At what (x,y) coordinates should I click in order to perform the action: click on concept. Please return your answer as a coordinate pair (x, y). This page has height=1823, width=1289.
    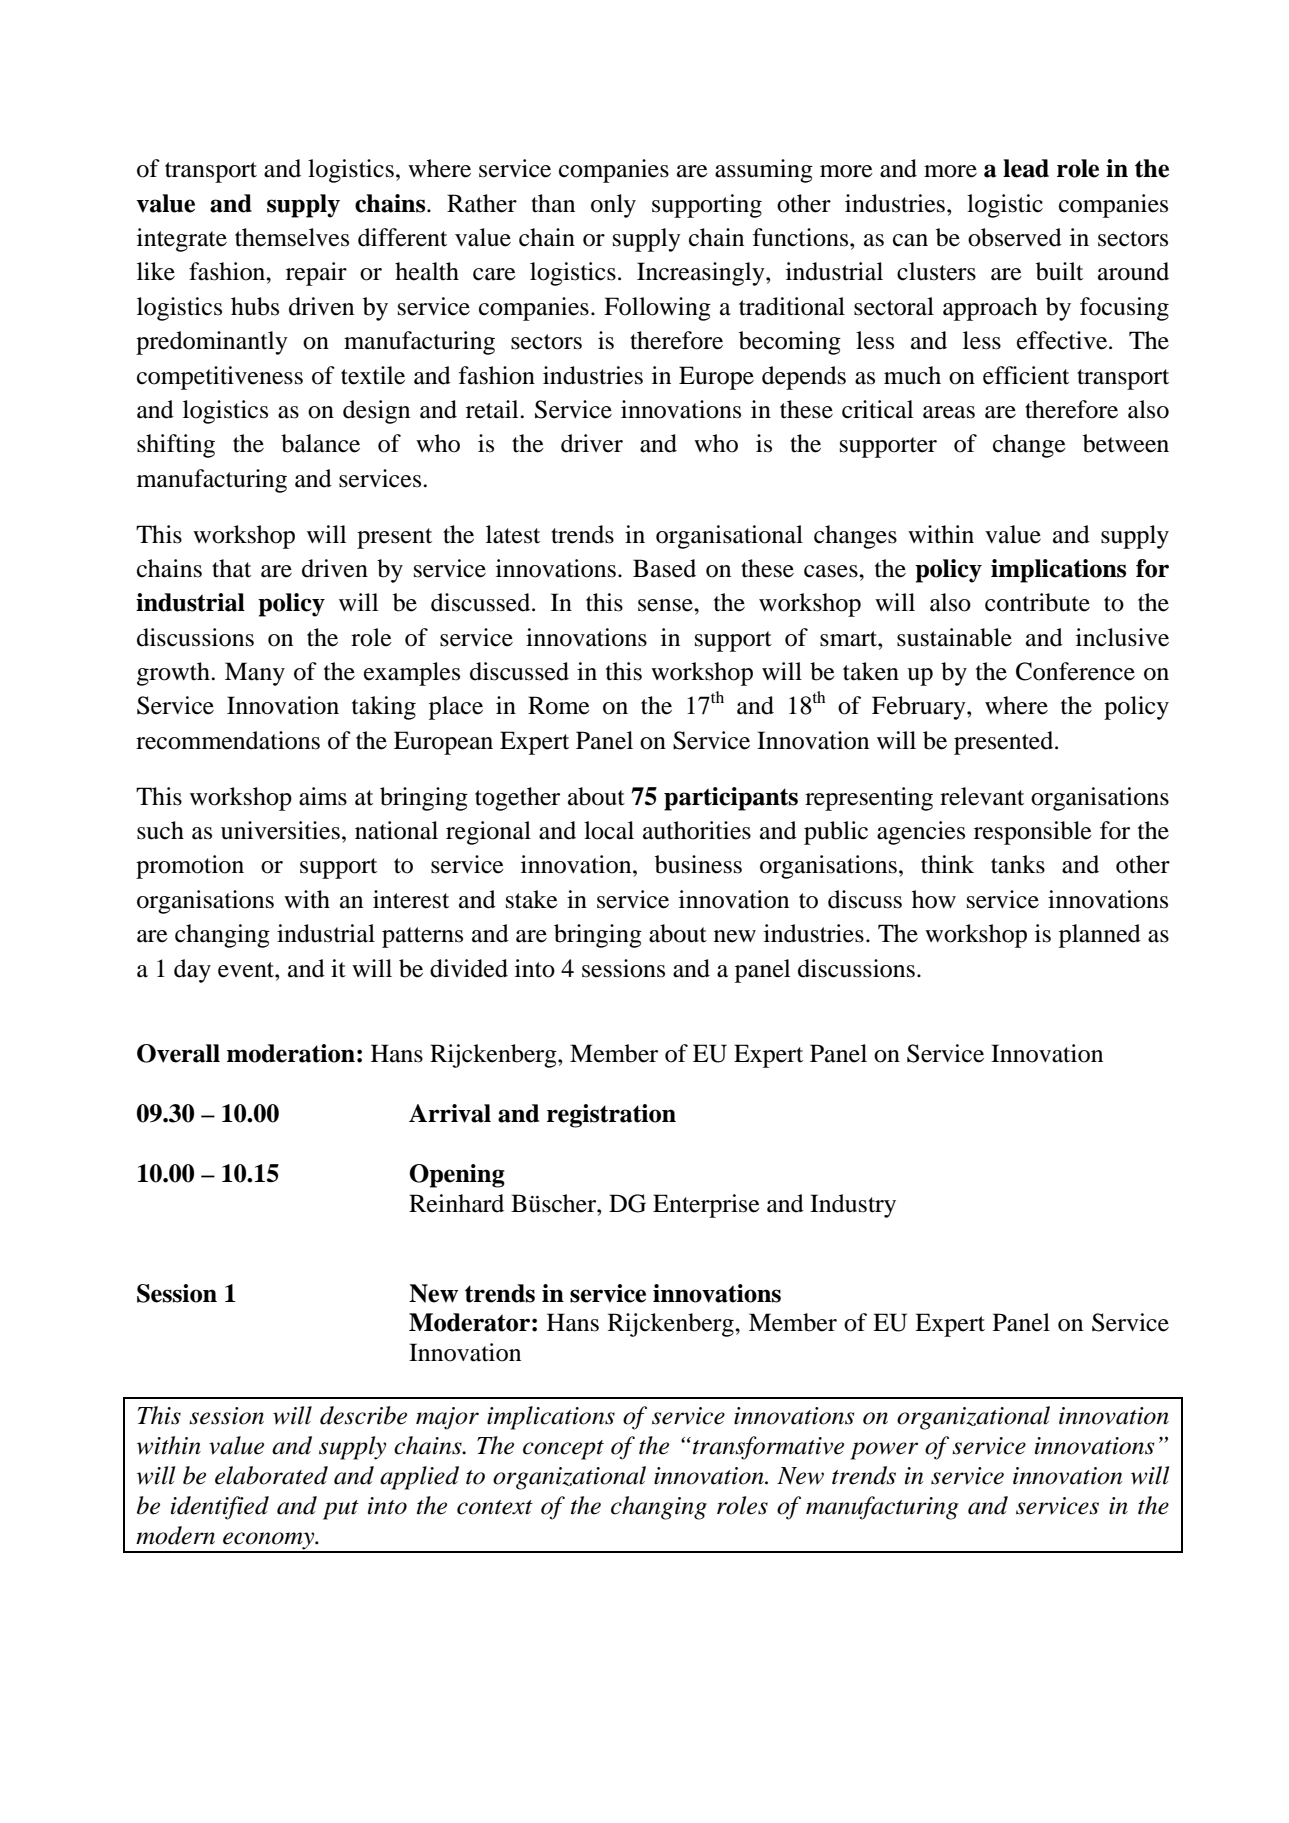
    Looking at the image, I should click on (563, 1450).
